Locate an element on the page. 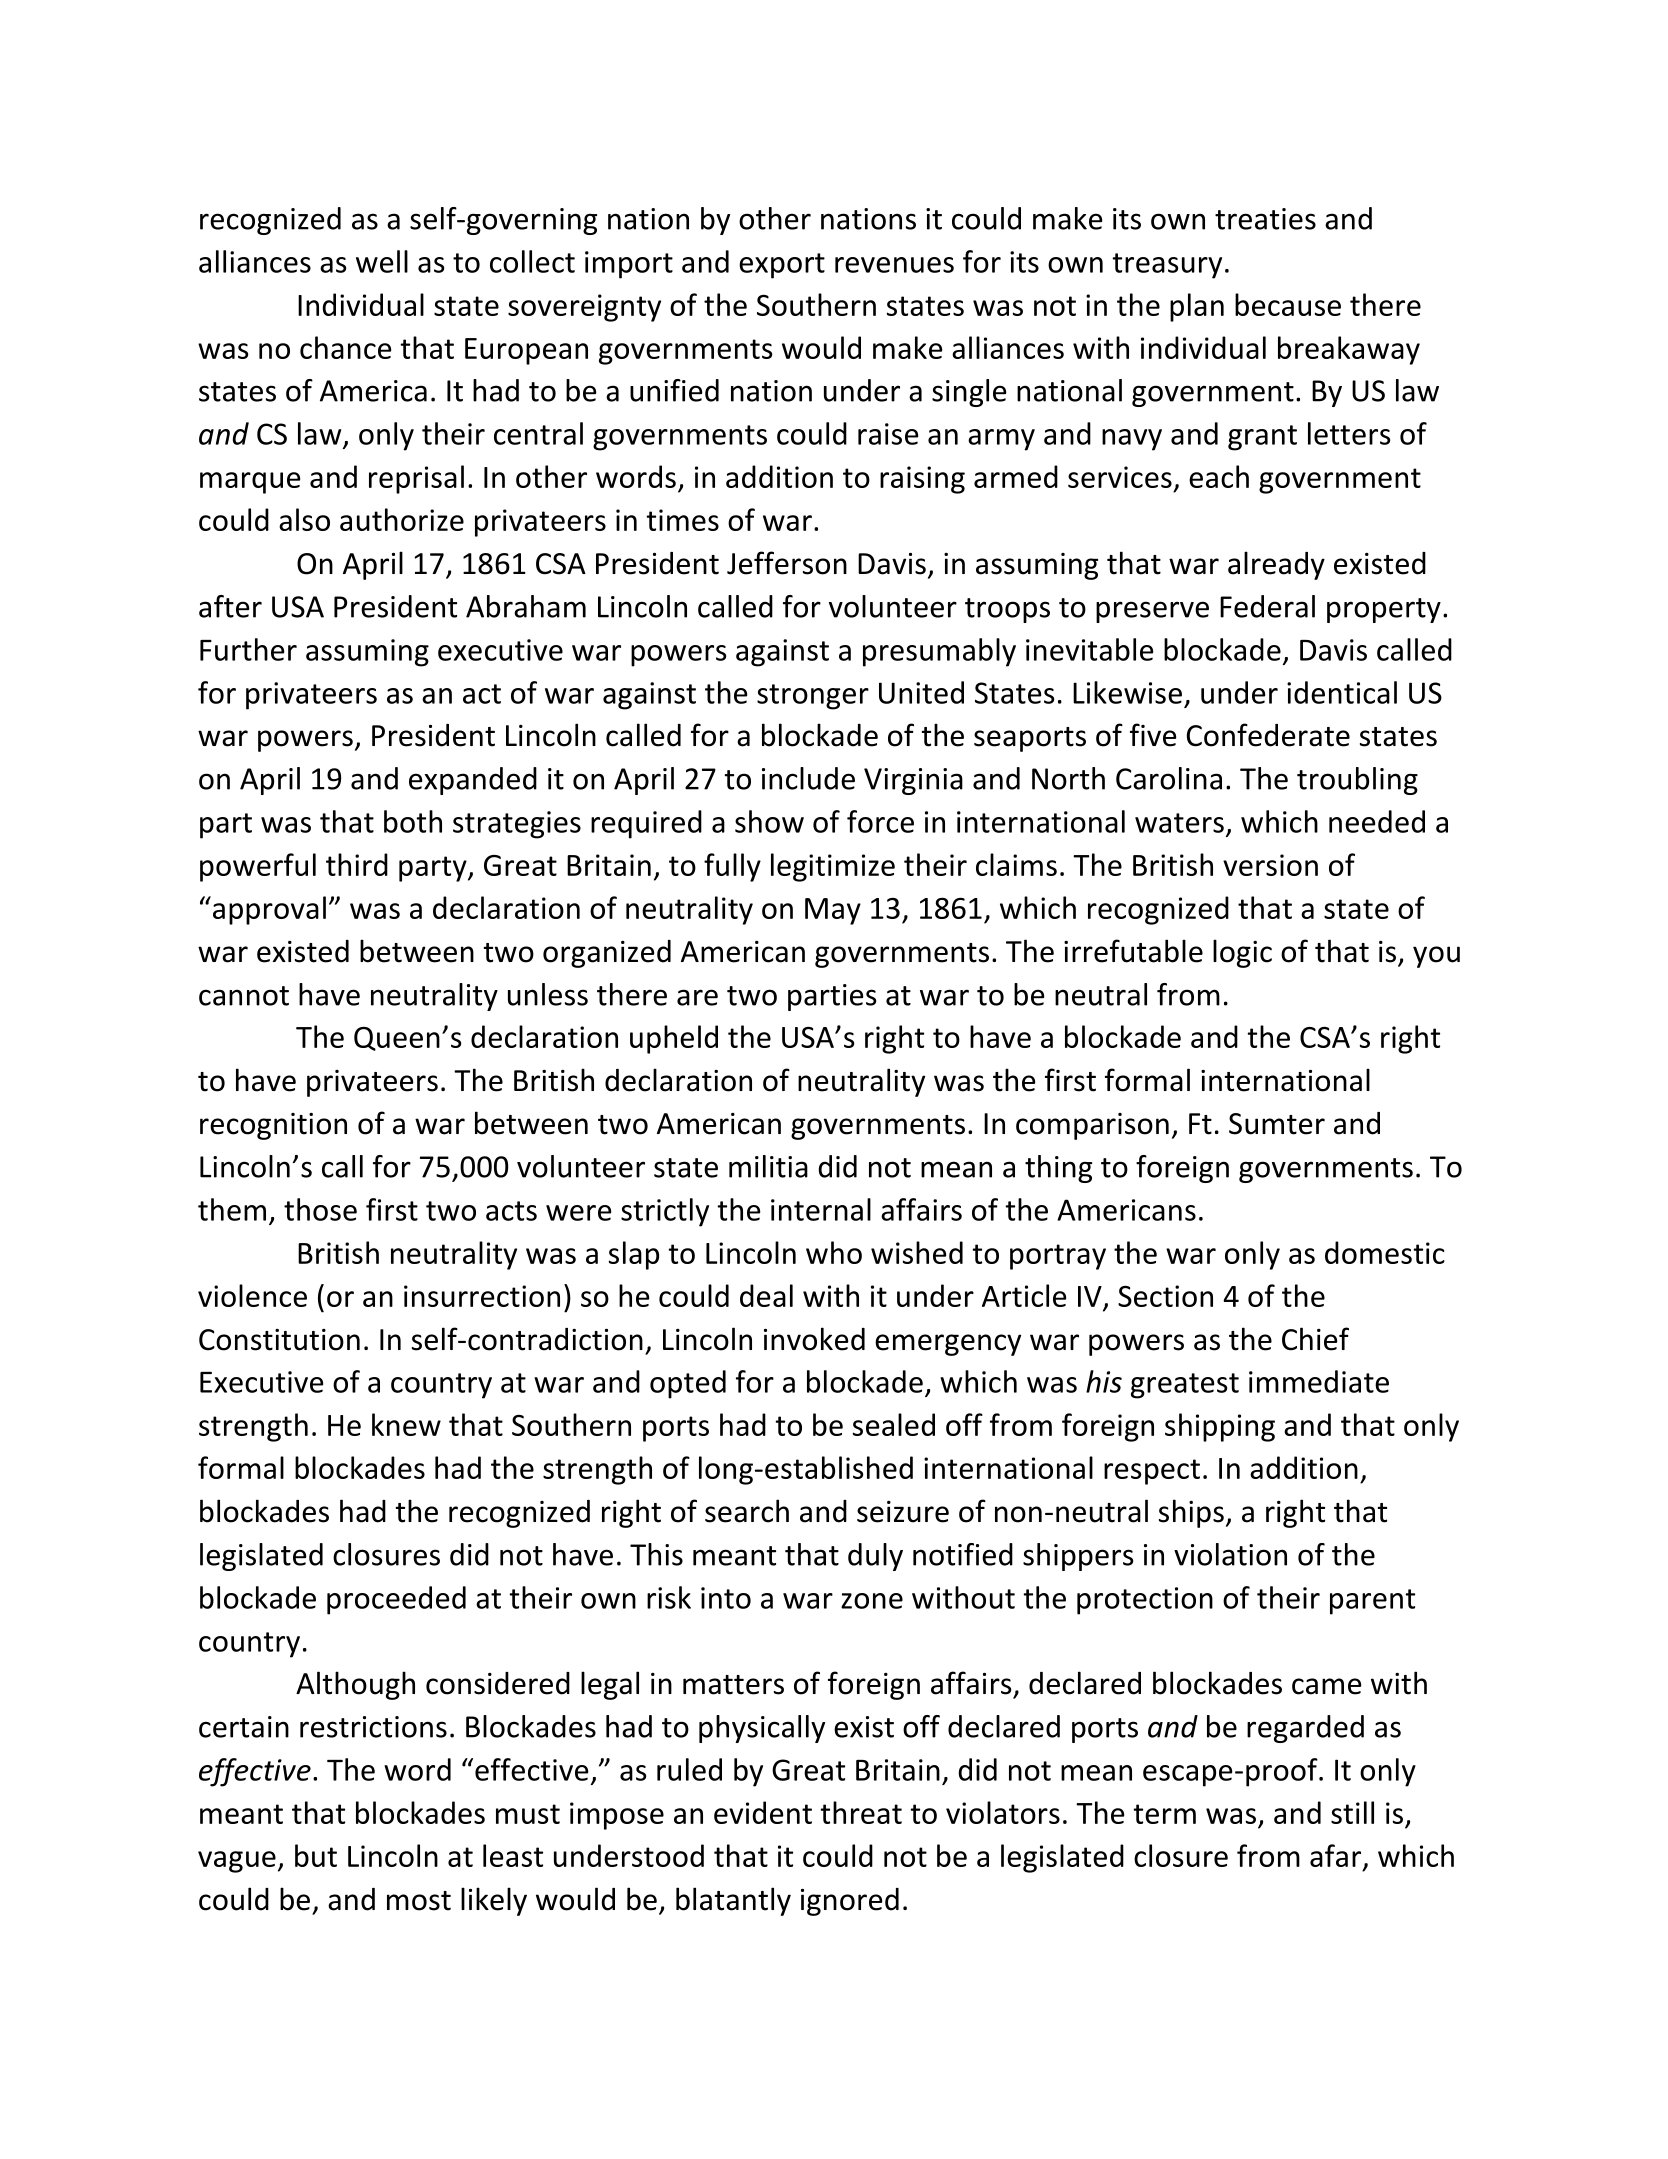 The image size is (1668, 2159). because is located at coordinates (1288, 304).
